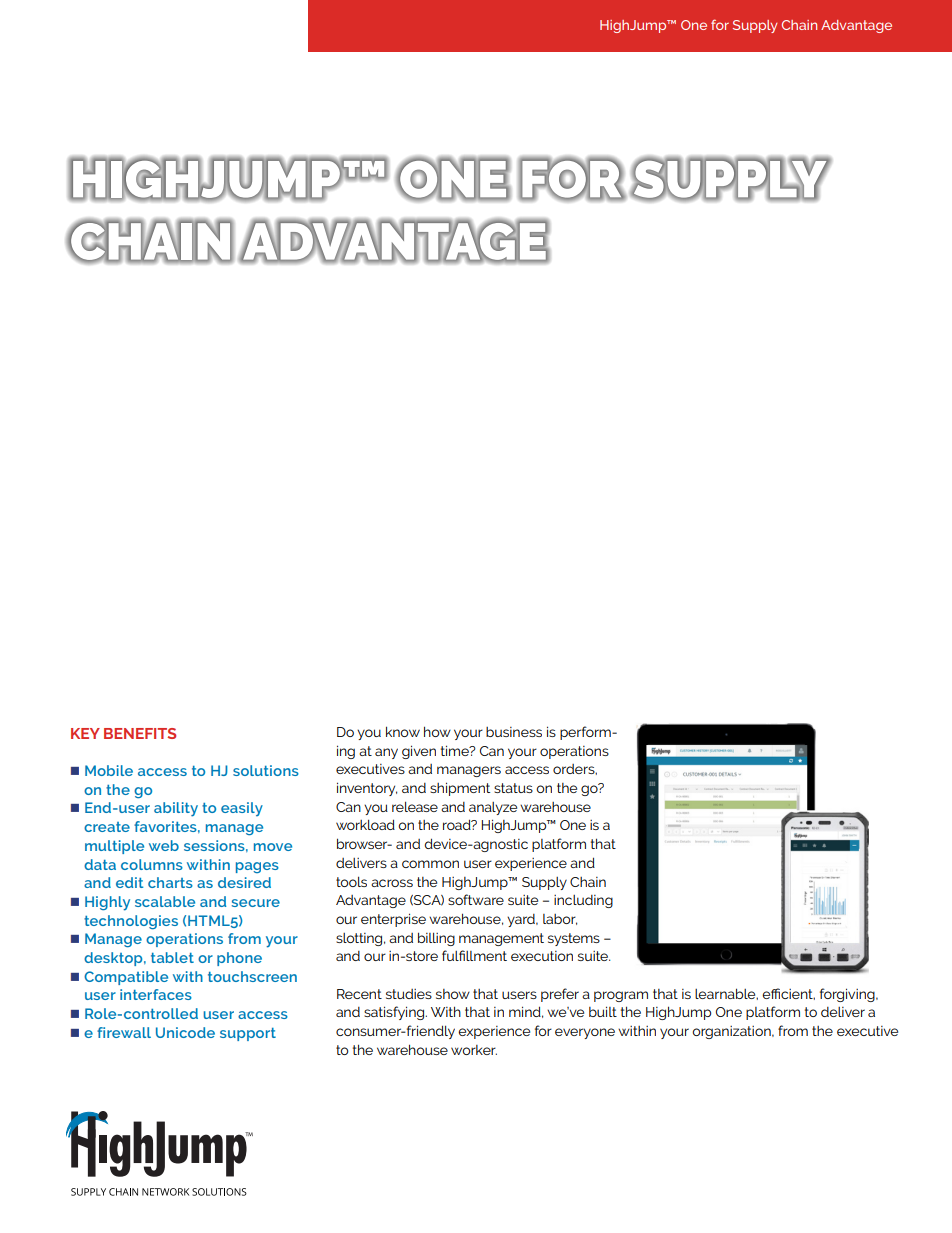 Image resolution: width=952 pixels, height=1233 pixels. What do you see at coordinates (124, 1032) in the document?
I see `firewall` at bounding box center [124, 1032].
